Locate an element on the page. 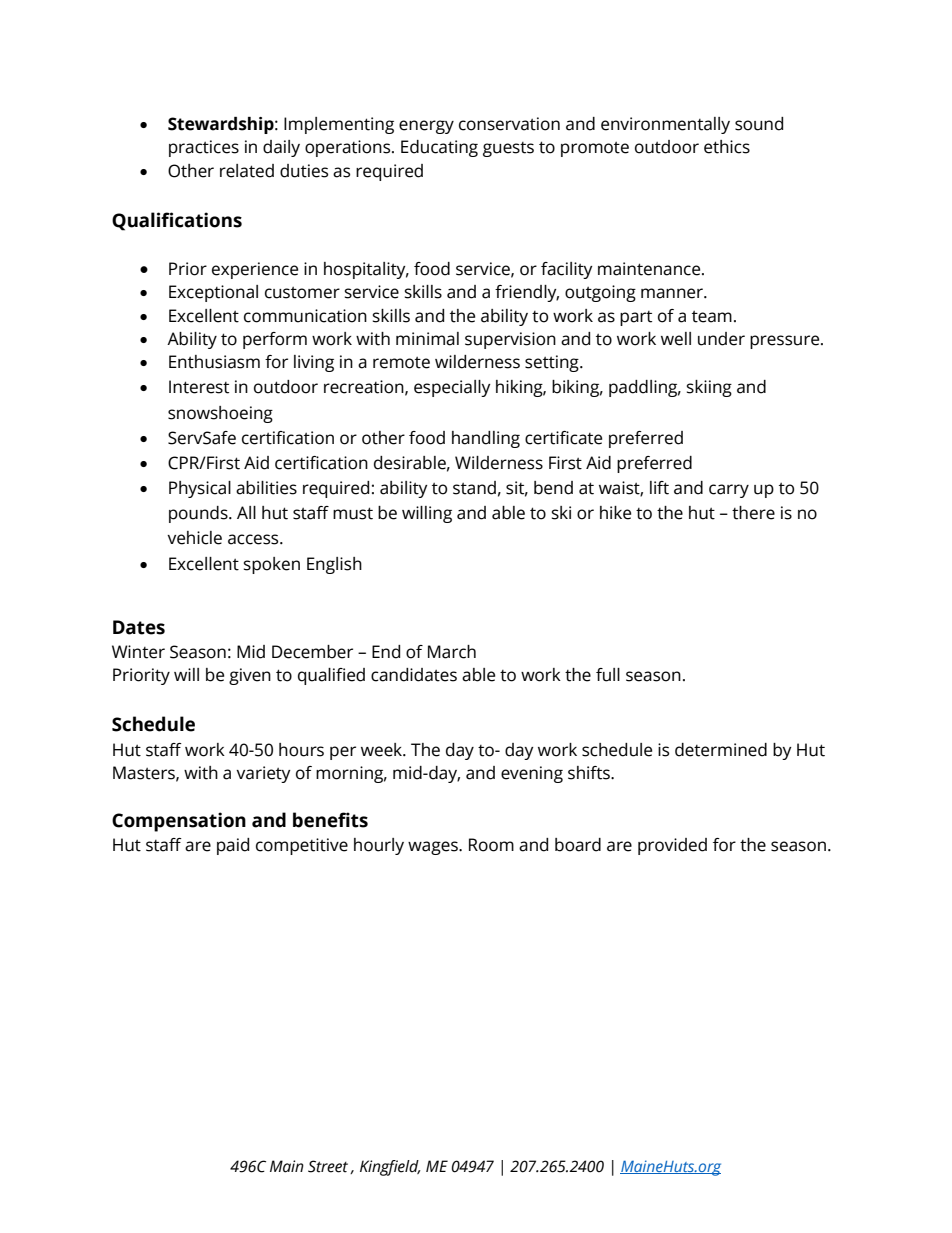  practices is located at coordinates (204, 148).
